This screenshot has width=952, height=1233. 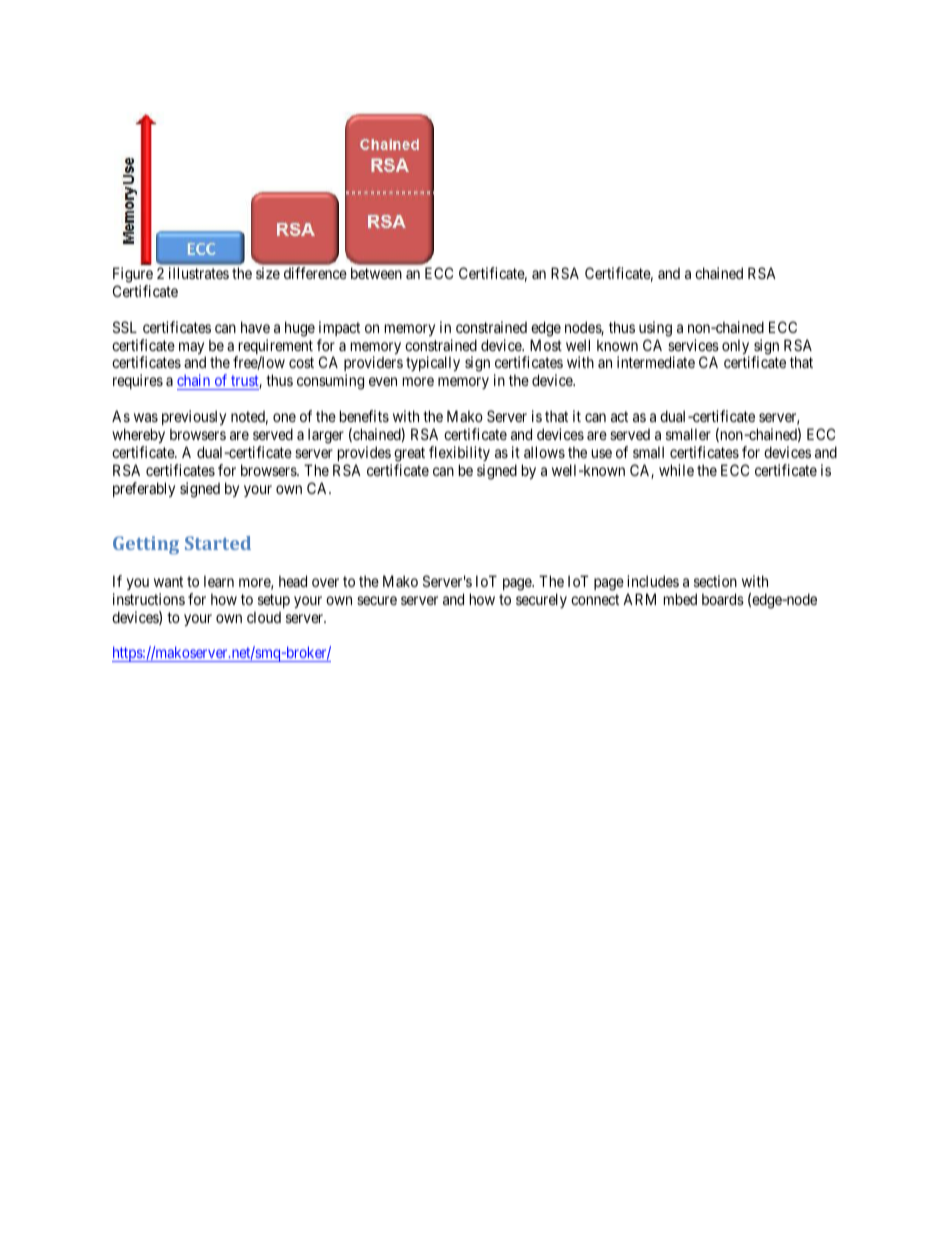 I want to click on using, so click(x=655, y=329).
